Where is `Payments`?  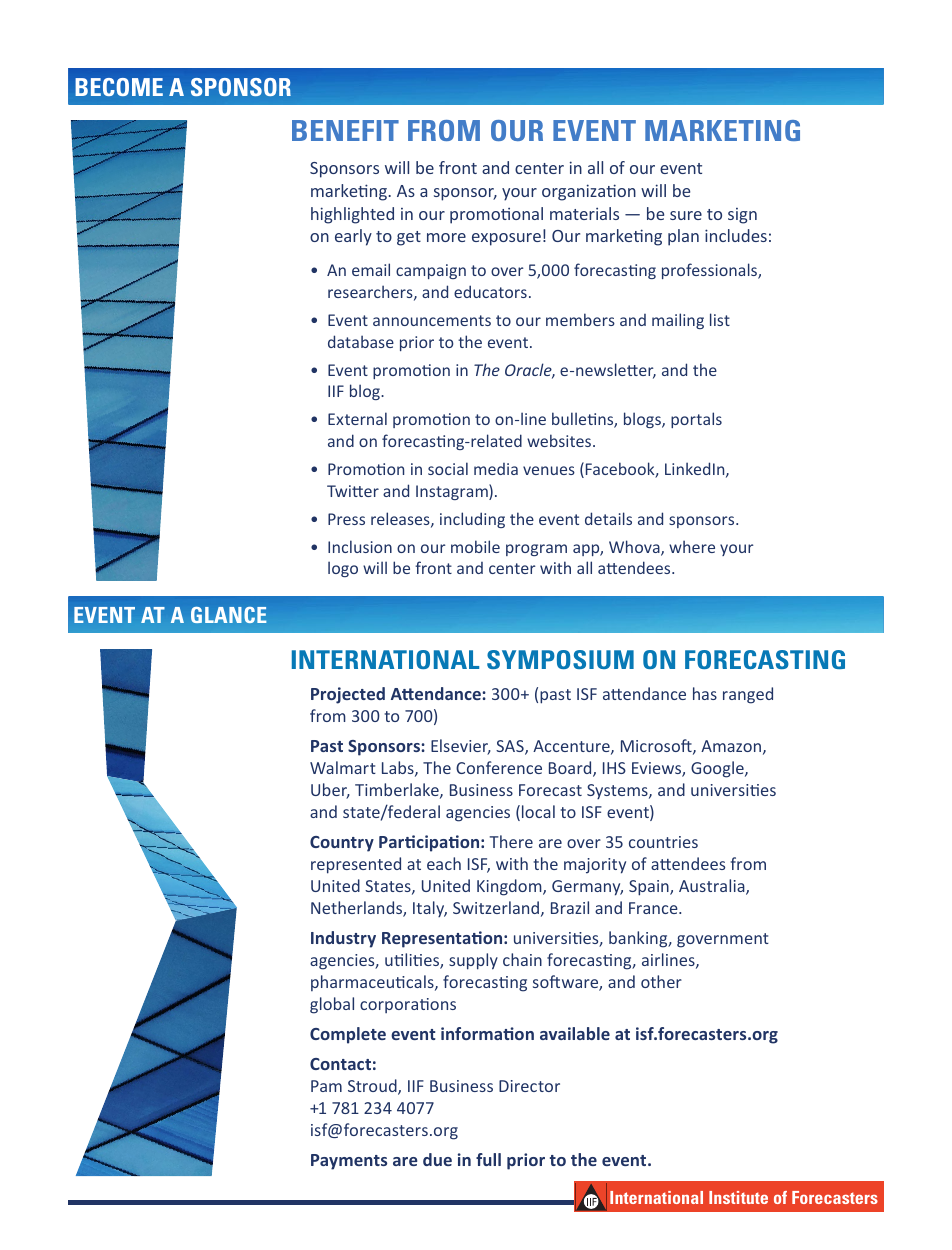
Payments is located at coordinates (349, 1162).
